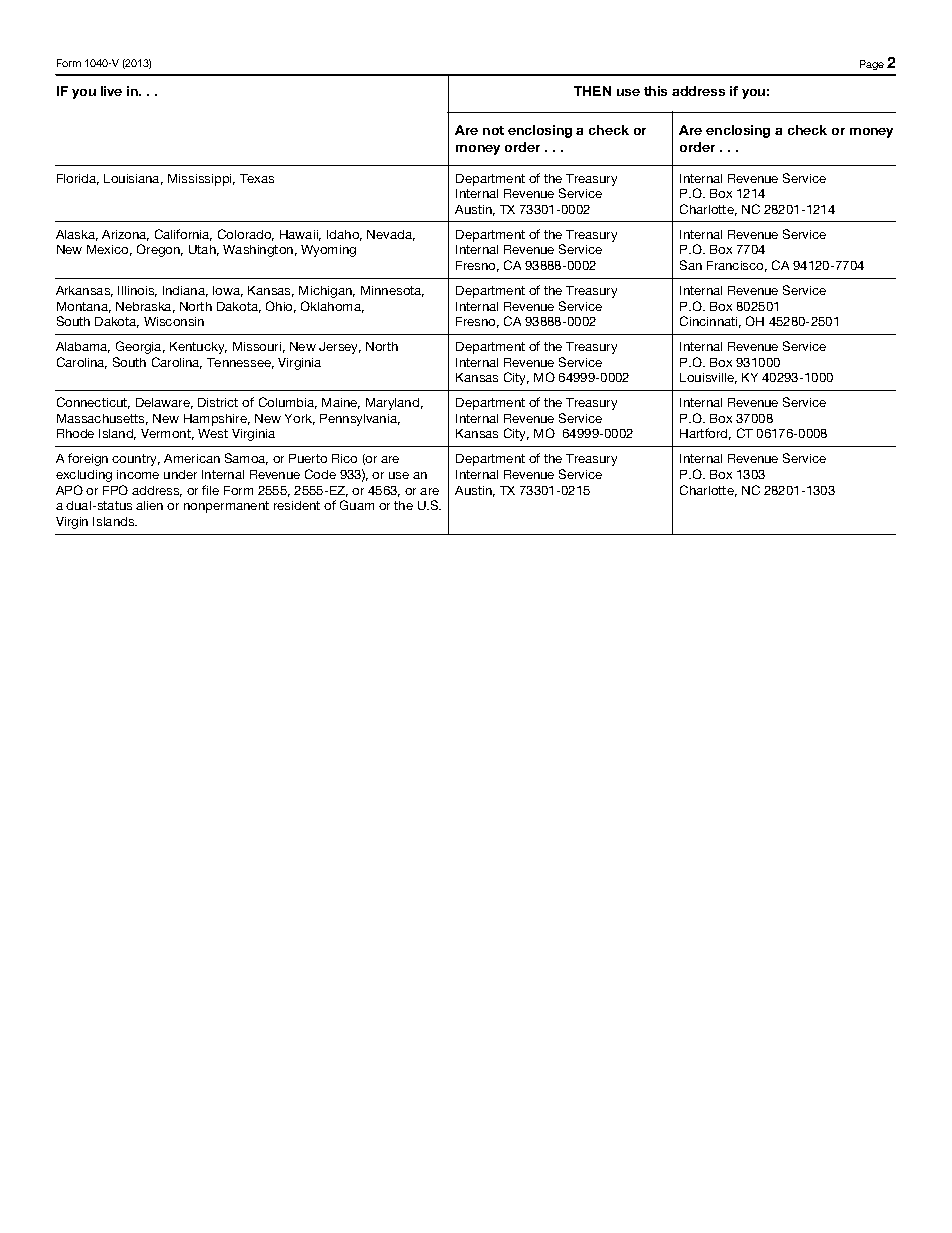 The width and height of the page is (952, 1233). What do you see at coordinates (392, 291) in the page?
I see `Minnesota` at bounding box center [392, 291].
